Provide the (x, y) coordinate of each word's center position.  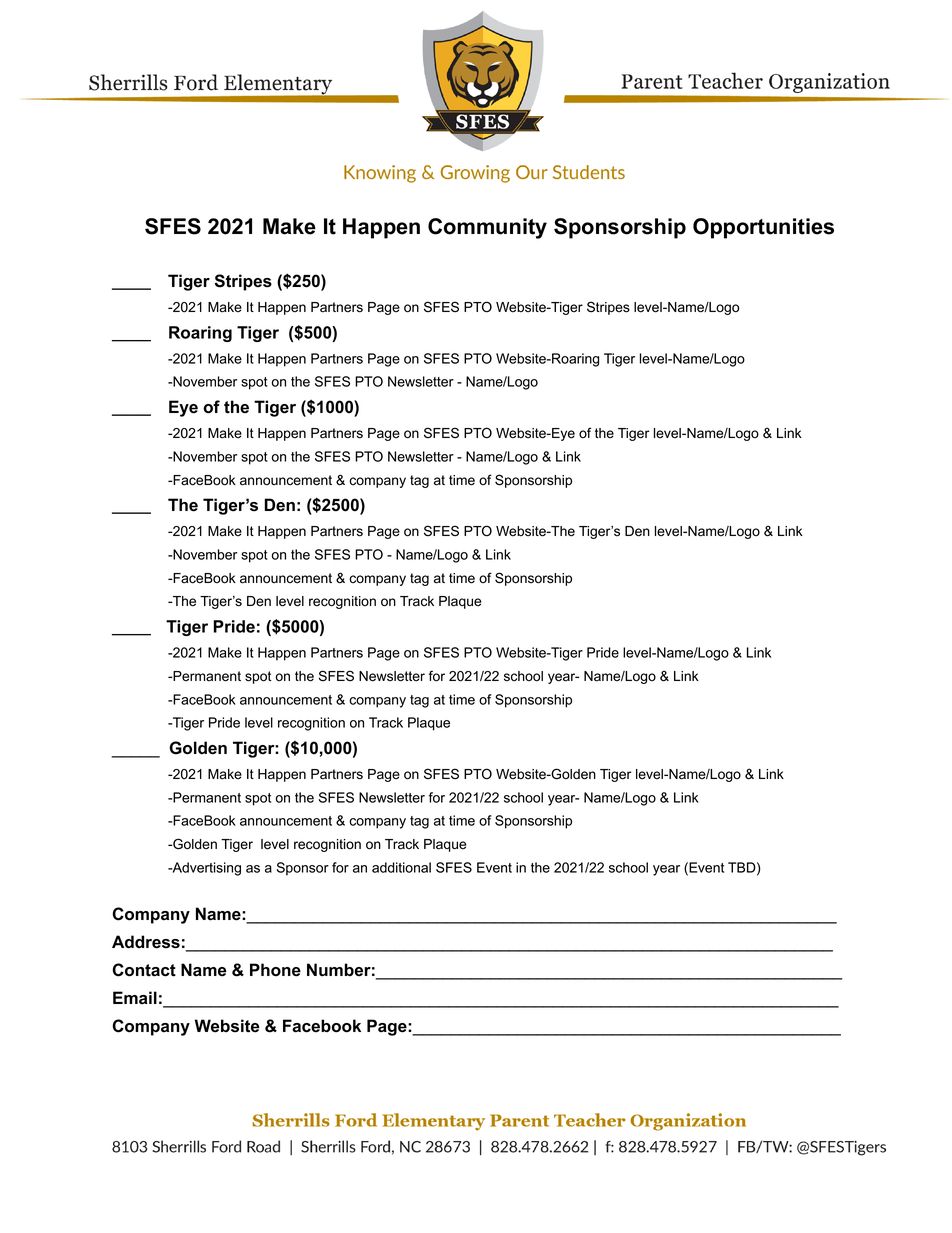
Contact (144, 970)
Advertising (205, 869)
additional (401, 867)
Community (487, 228)
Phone (275, 970)
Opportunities (763, 228)
